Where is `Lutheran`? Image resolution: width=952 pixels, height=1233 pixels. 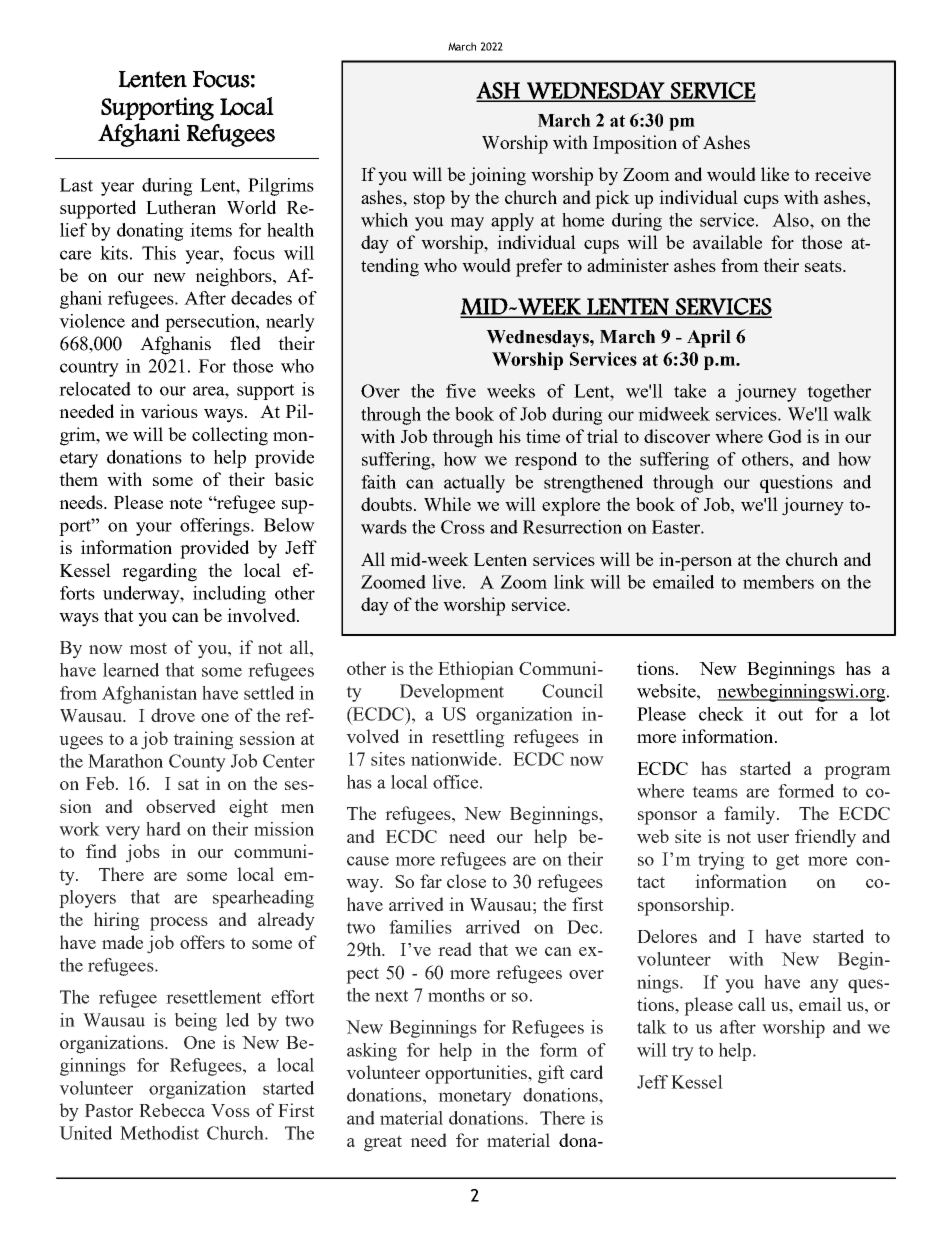
Lutheran is located at coordinates (181, 207).
